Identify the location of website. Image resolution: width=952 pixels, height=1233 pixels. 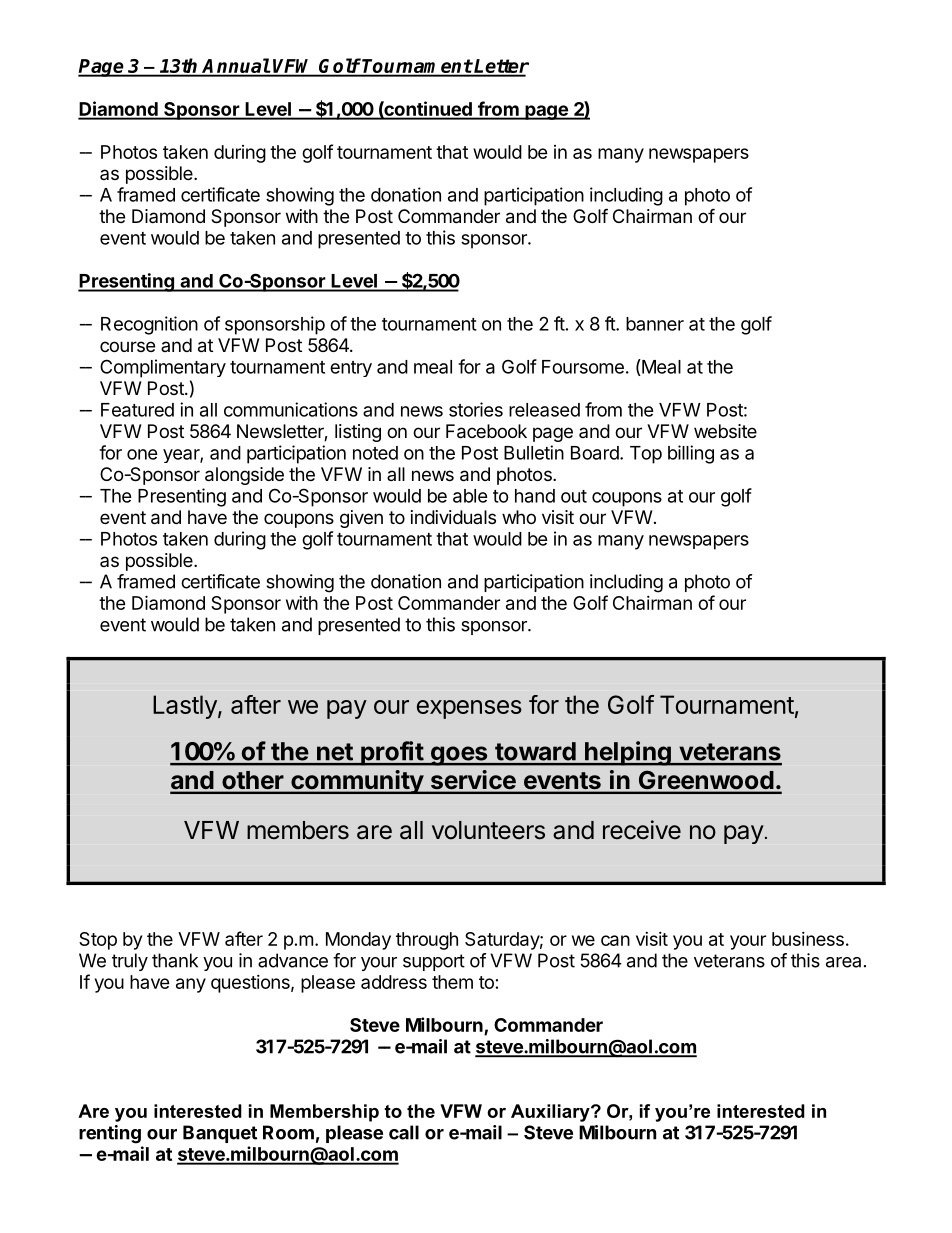
(725, 431).
